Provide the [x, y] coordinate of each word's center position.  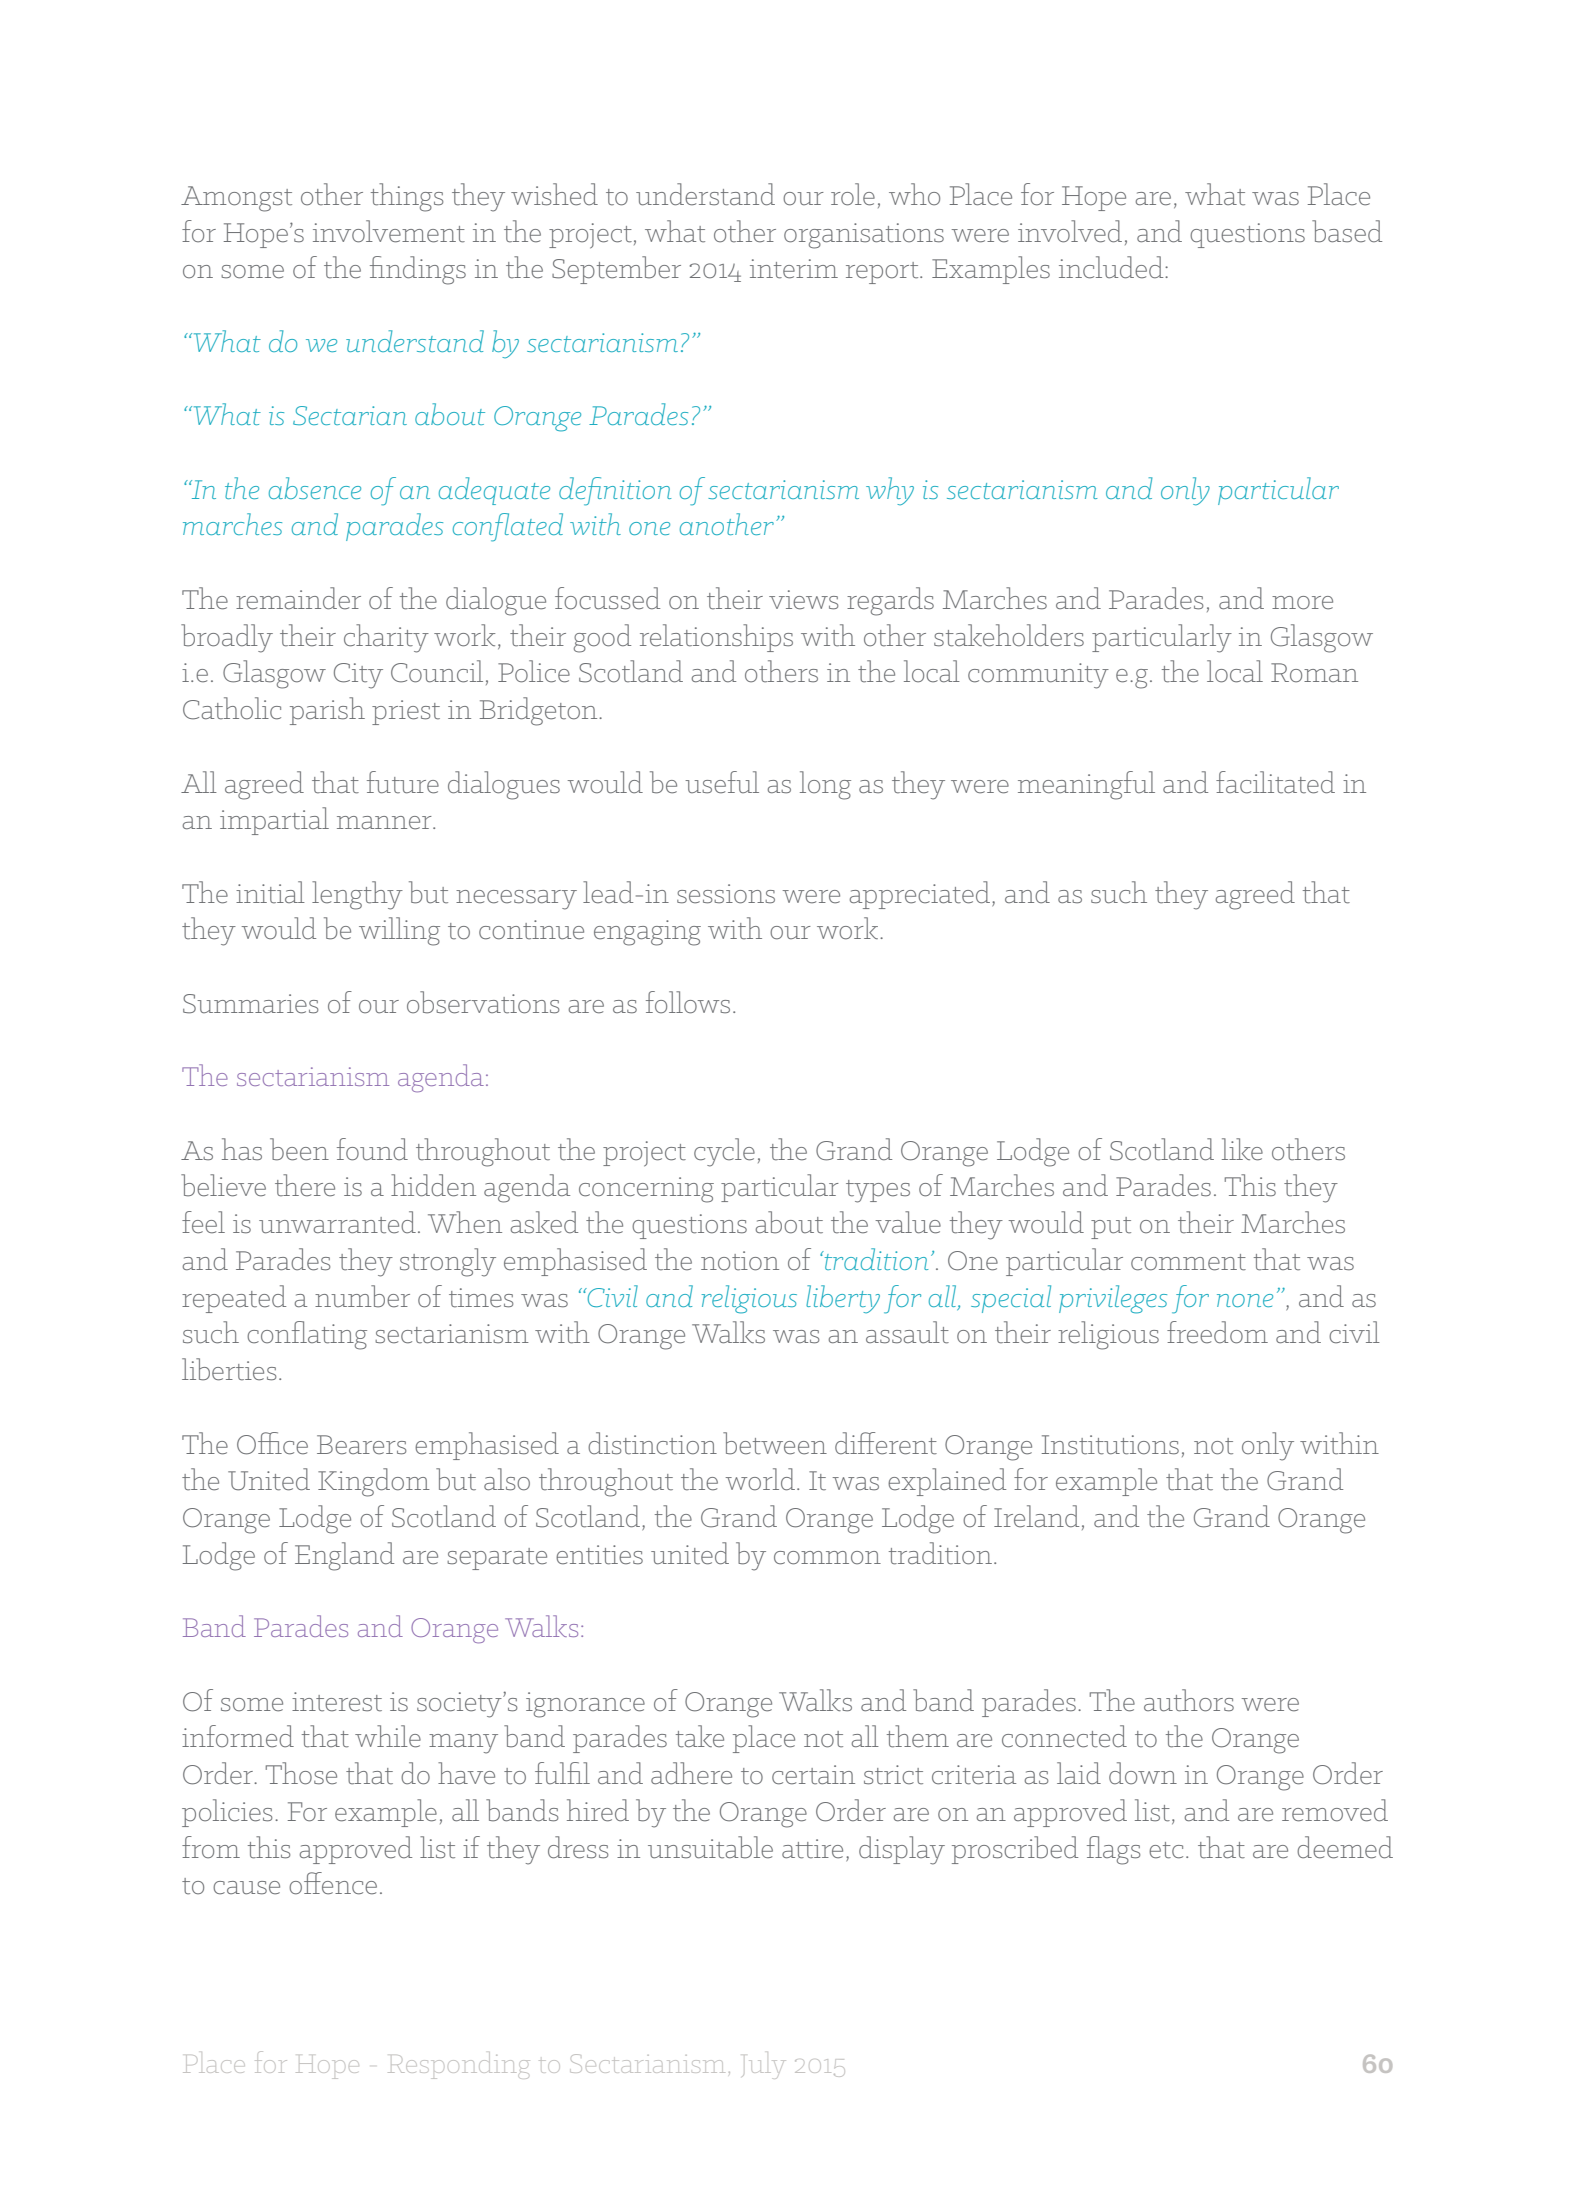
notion [740, 1261]
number [362, 1296]
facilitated [1275, 782]
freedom [1217, 1332]
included [1112, 267]
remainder [298, 598]
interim [794, 269]
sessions [726, 894]
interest [337, 1702]
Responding [459, 2065]
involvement [389, 231]
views [803, 600]
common [827, 1558]
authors [1189, 1700]
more [1302, 603]
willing [399, 931]
